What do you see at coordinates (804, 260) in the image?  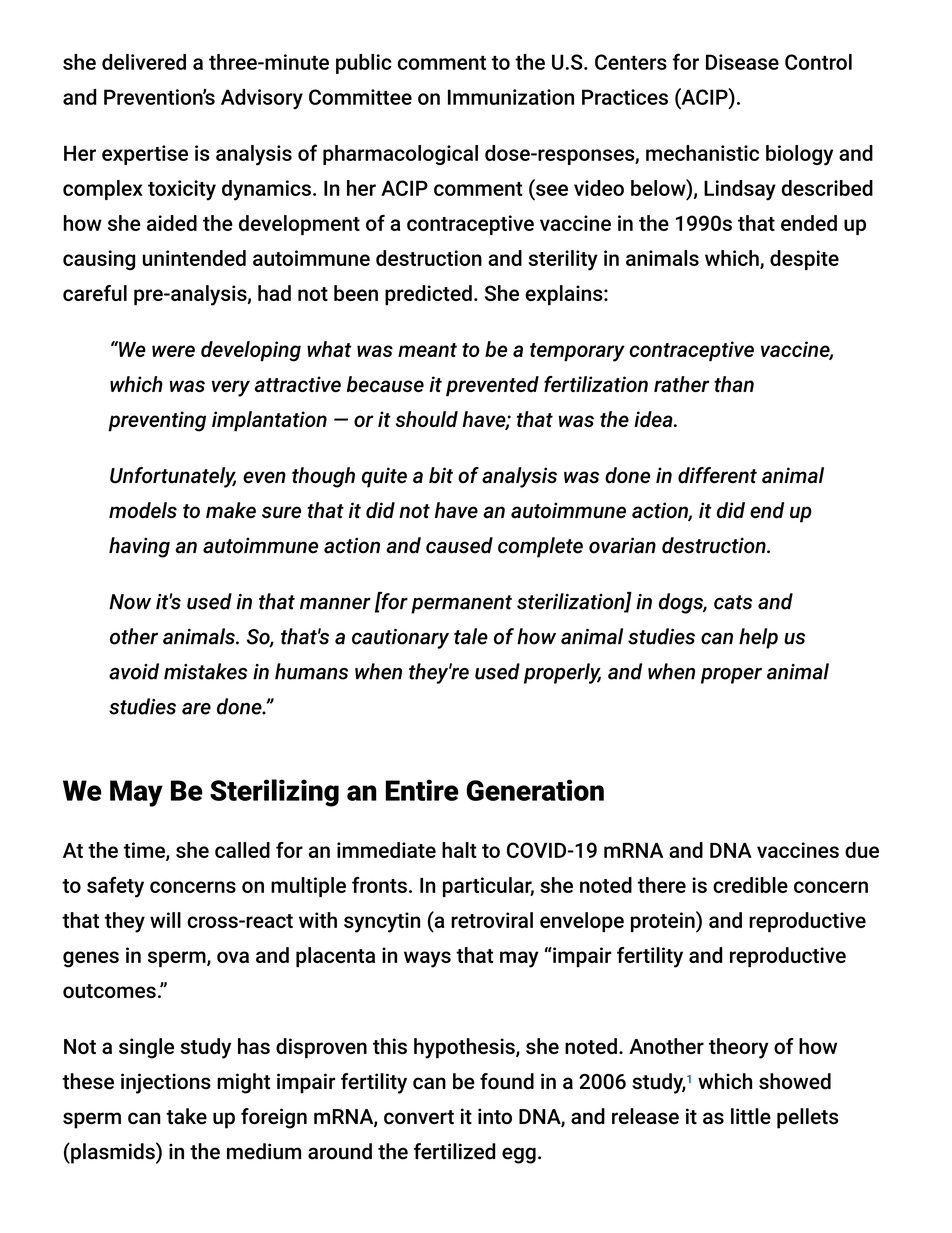 I see `despite` at bounding box center [804, 260].
